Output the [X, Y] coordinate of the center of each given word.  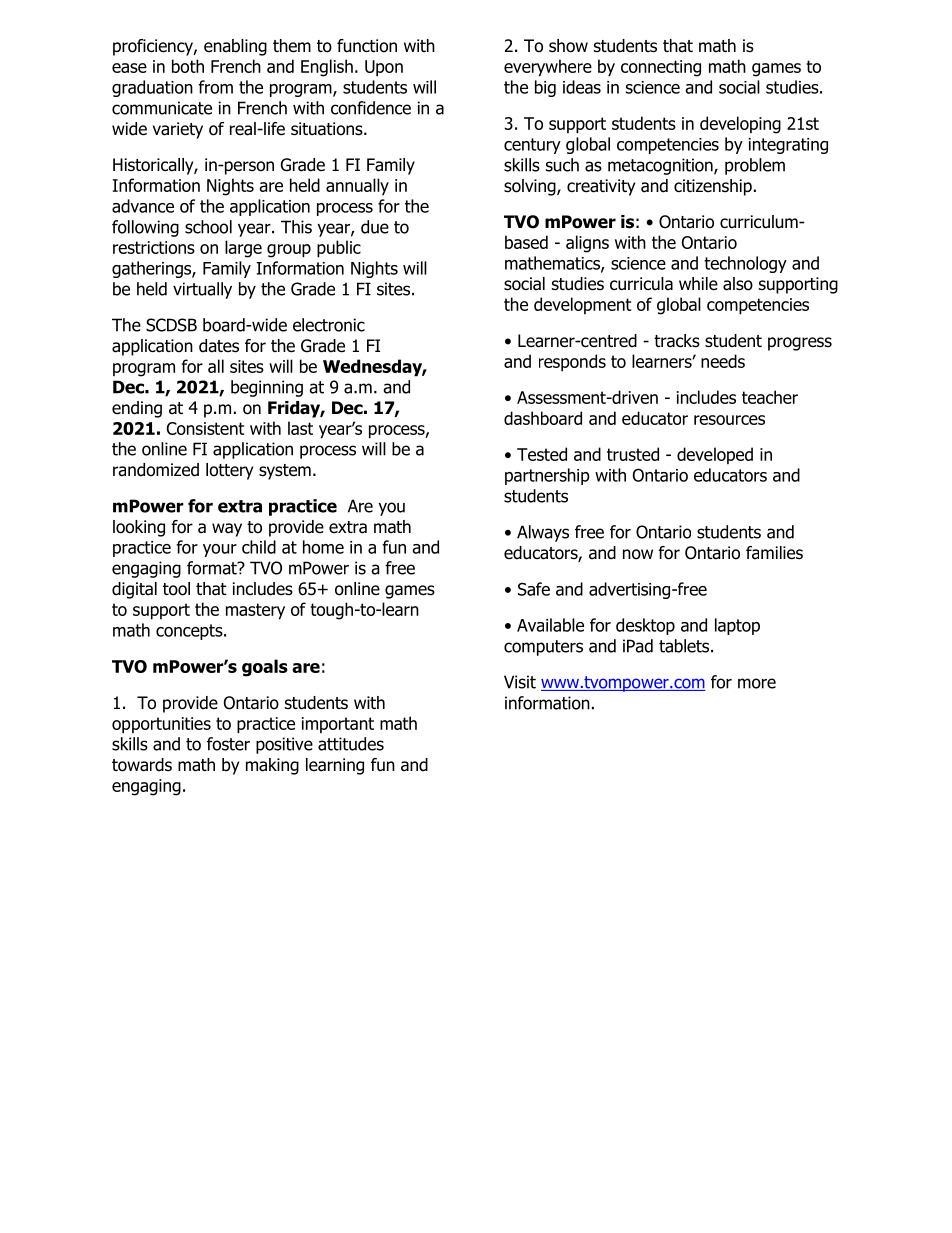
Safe [534, 589]
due [375, 227]
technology [745, 264]
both [188, 66]
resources [729, 420]
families [774, 553]
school [208, 227]
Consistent [205, 428]
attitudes [351, 744]
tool [176, 589]
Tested [542, 454]
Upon [384, 68]
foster [228, 744]
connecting [661, 68]
